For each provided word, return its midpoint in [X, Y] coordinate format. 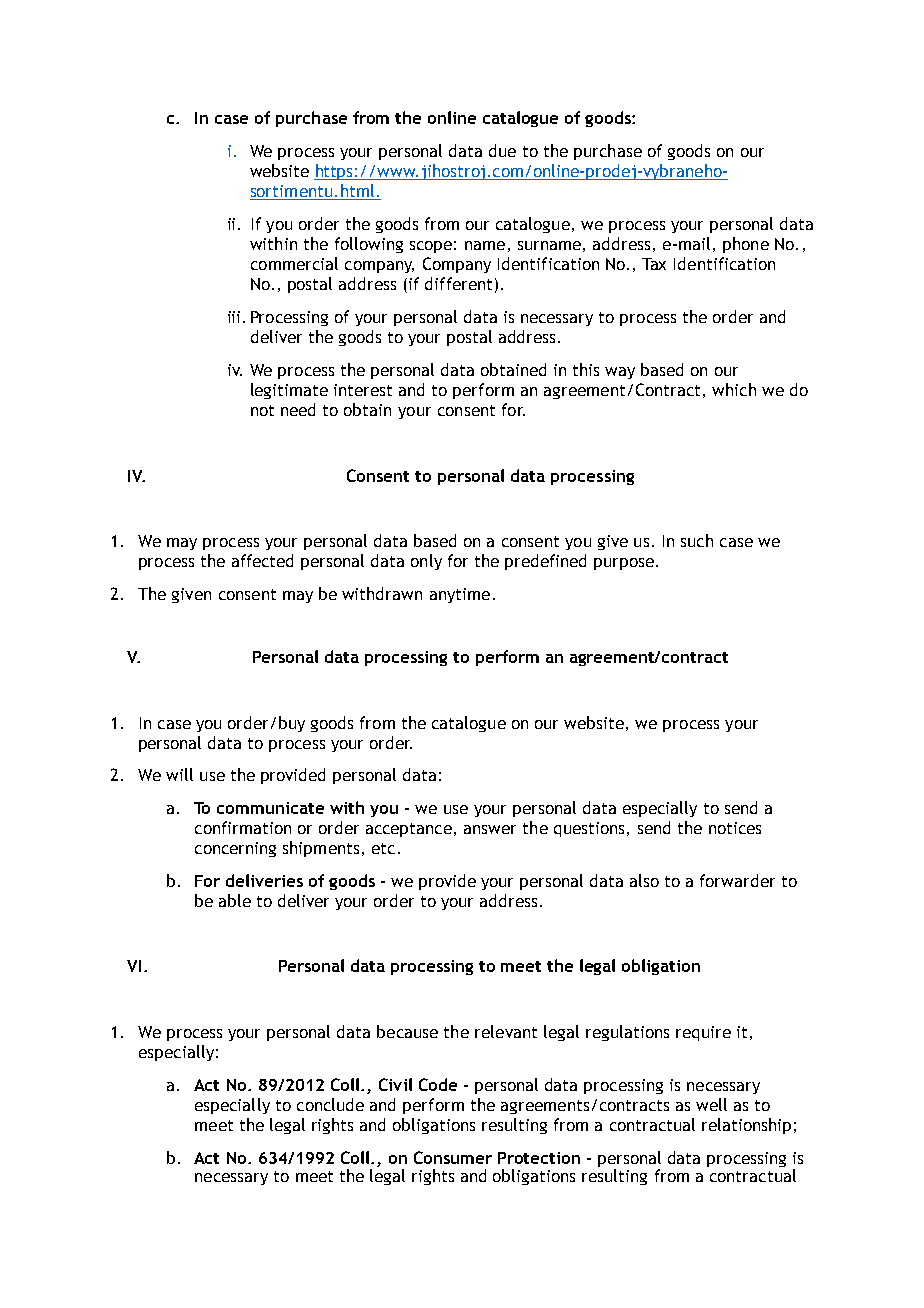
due [502, 150]
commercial [294, 263]
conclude [330, 1104]
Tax [654, 264]
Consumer [453, 1157]
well [711, 1104]
